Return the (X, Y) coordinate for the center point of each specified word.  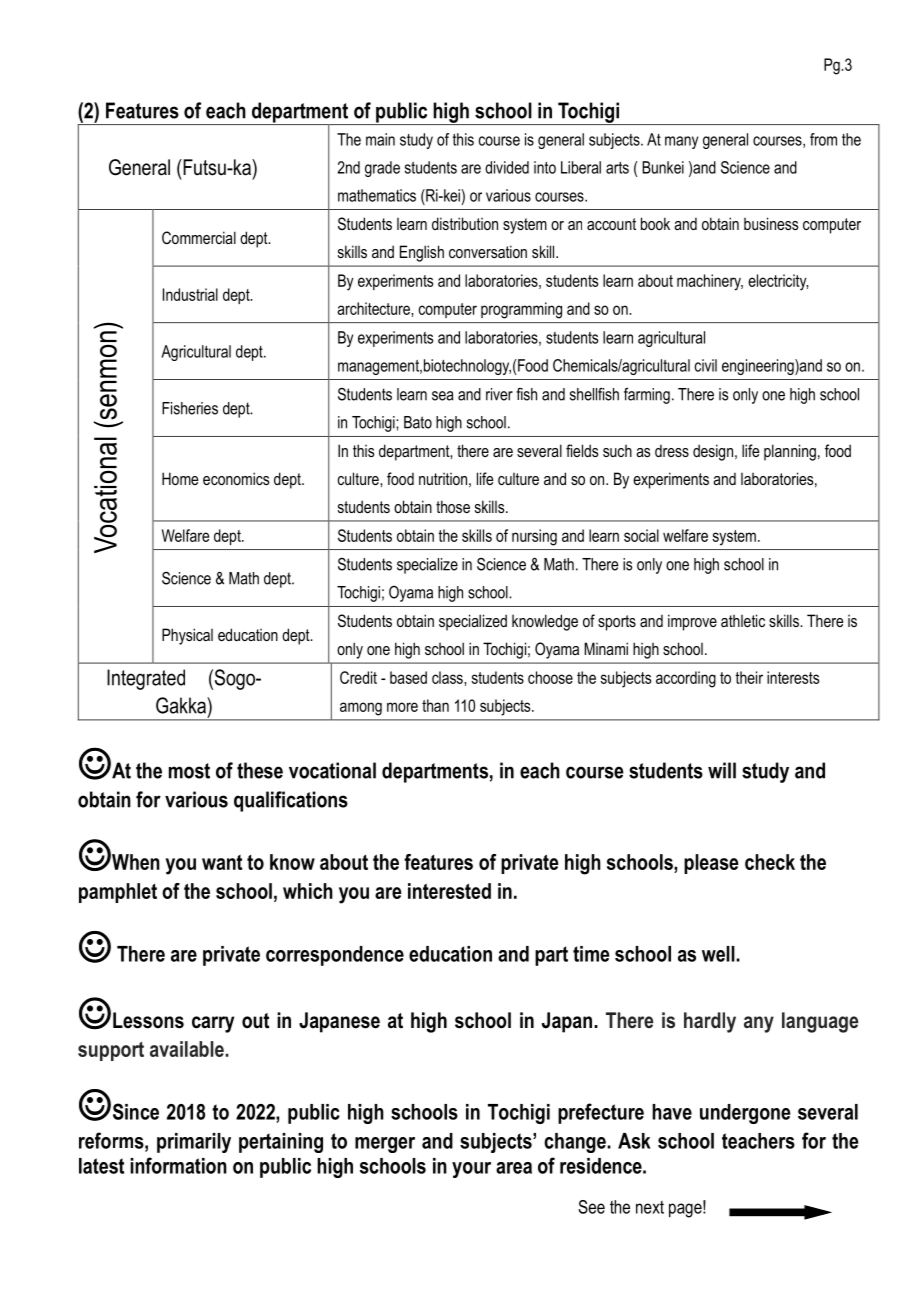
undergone (745, 1114)
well (719, 954)
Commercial (199, 237)
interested (449, 891)
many (681, 142)
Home (180, 478)
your (471, 1170)
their (749, 677)
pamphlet (118, 893)
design (714, 452)
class (448, 677)
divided (507, 167)
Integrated (146, 679)
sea (443, 396)
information (178, 1165)
